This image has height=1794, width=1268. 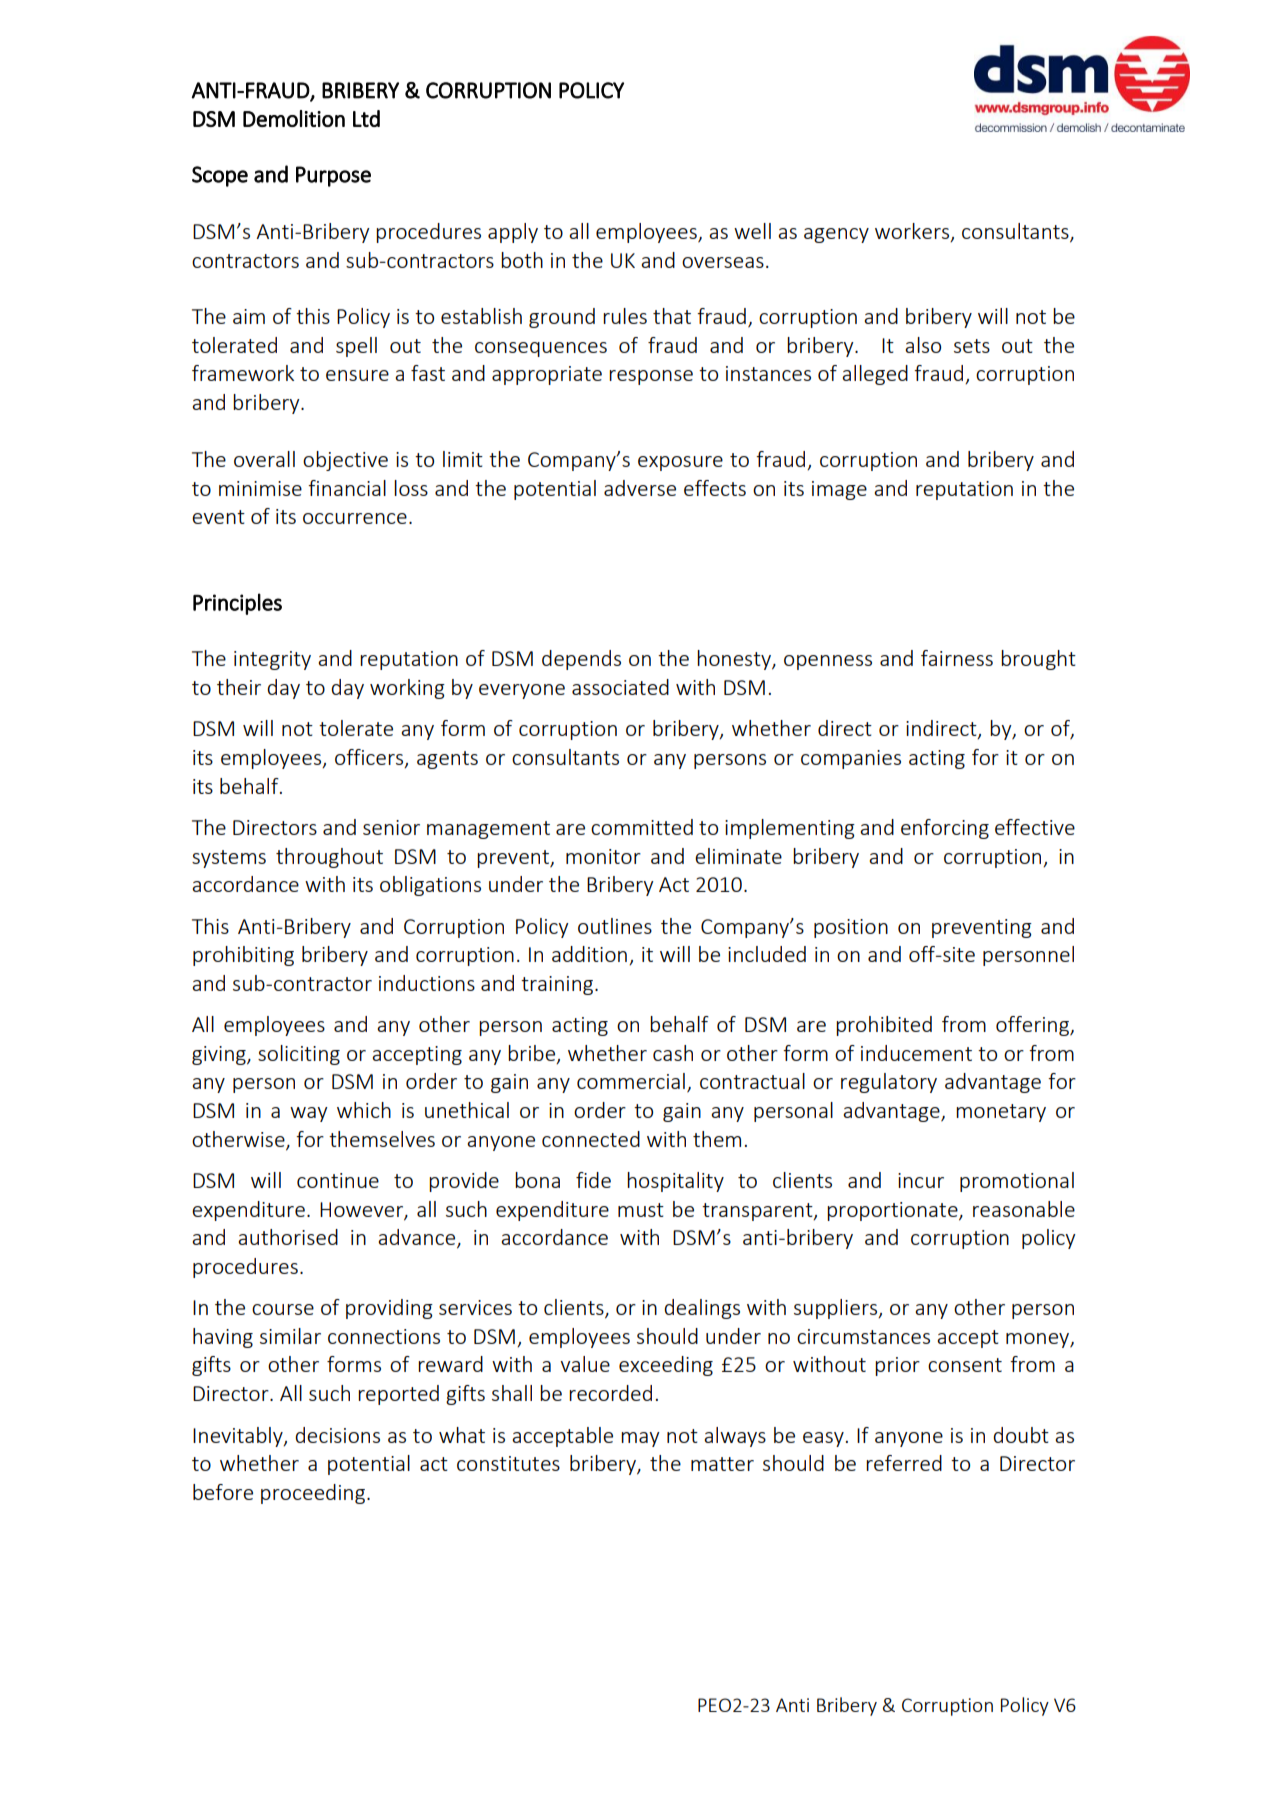 I want to click on decisions, so click(x=337, y=1435).
